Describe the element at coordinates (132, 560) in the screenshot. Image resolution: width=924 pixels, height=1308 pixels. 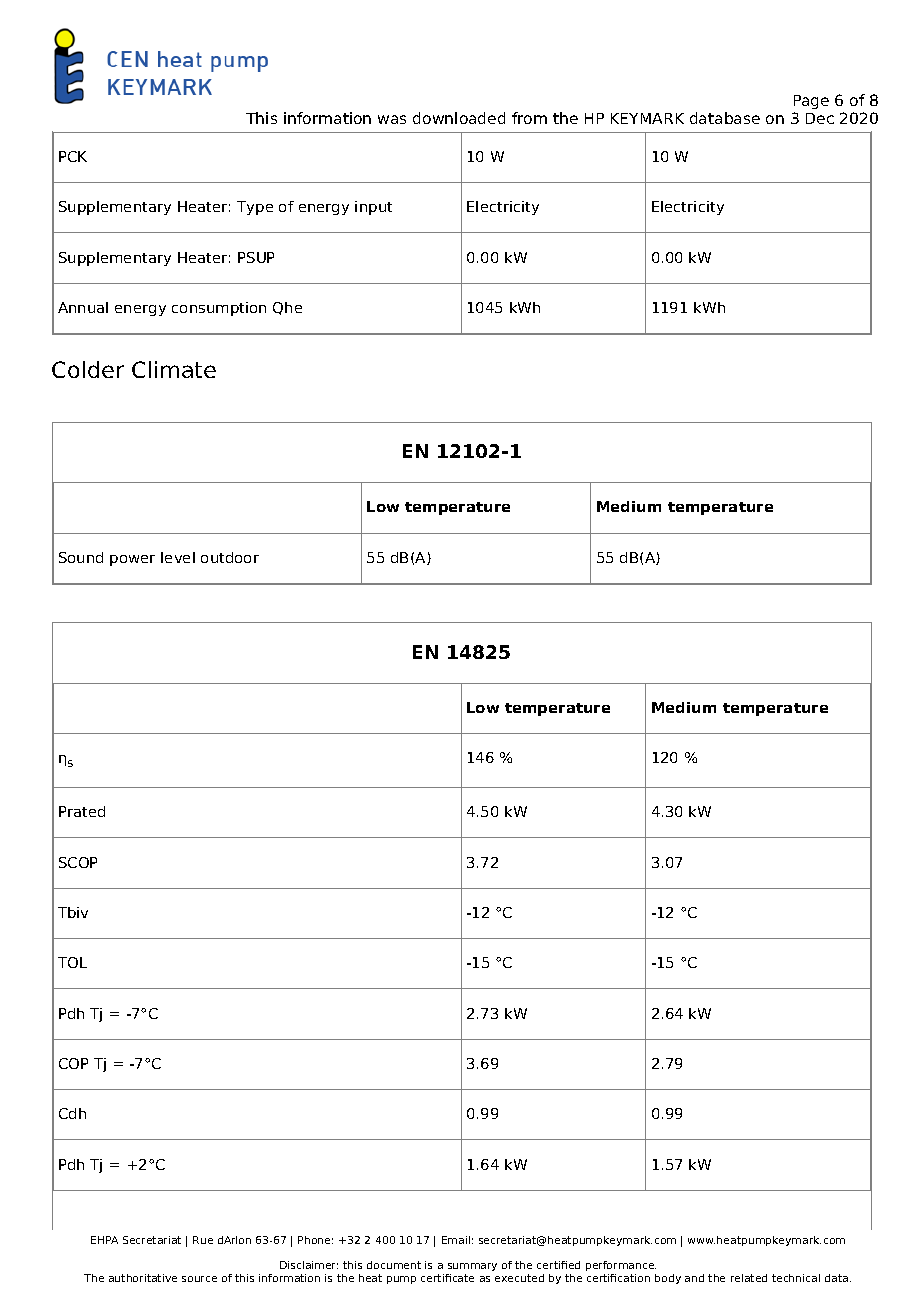
I see `power` at that location.
